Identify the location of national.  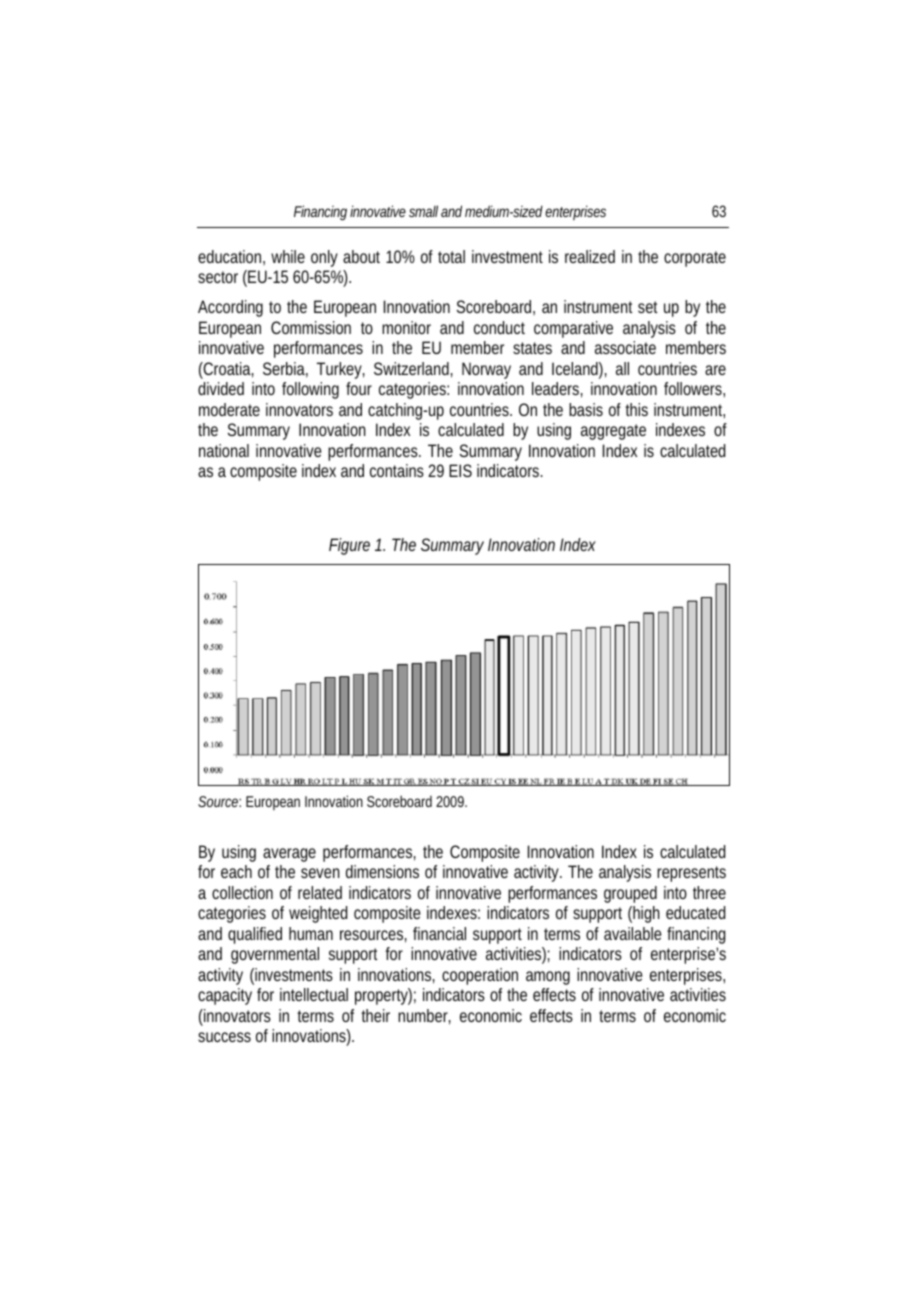
(224, 450).
